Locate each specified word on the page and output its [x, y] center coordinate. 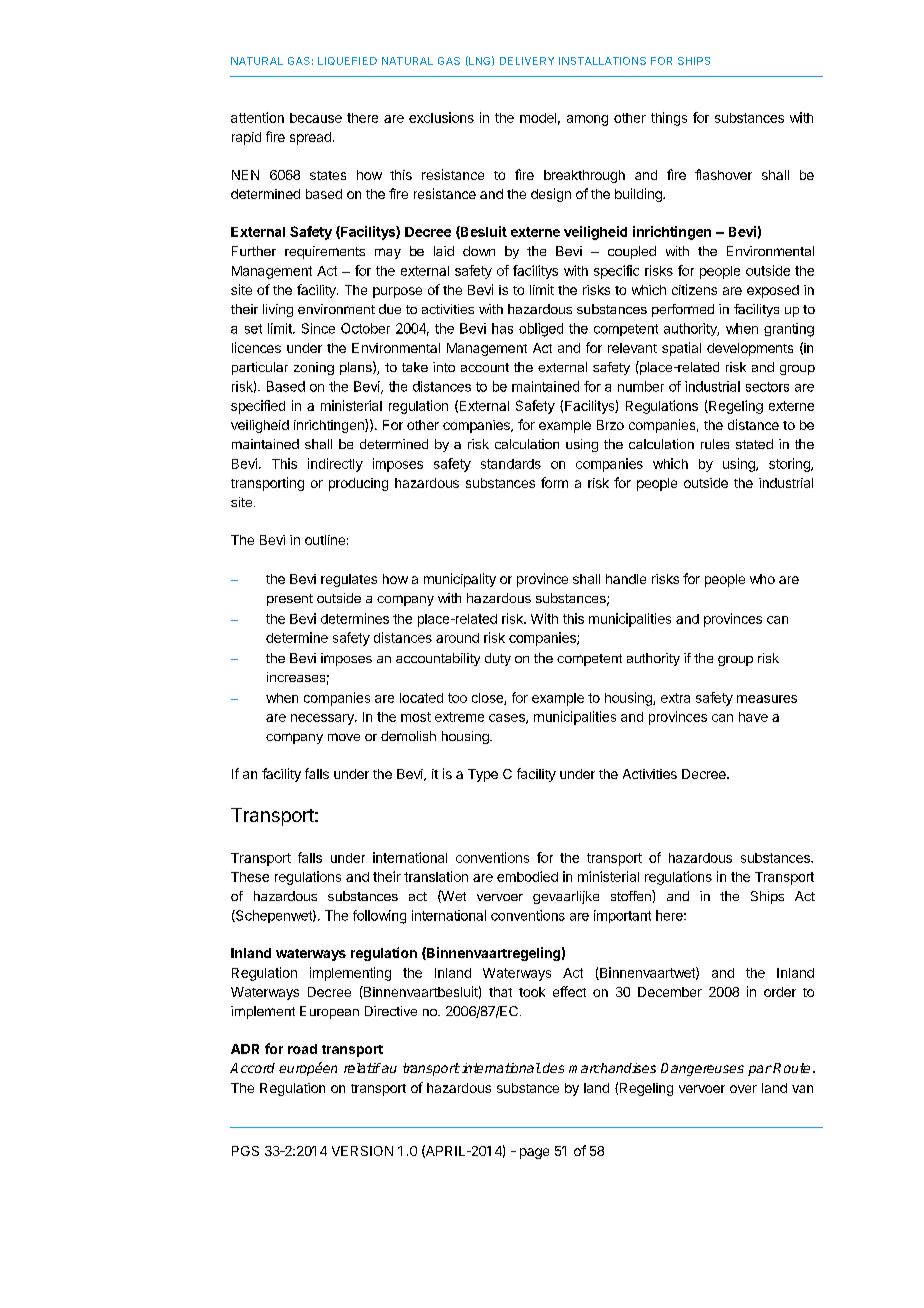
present [290, 600]
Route [791, 1068]
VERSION [362, 1151]
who [762, 579]
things [669, 119]
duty [498, 659]
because [316, 118]
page [534, 1153]
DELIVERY [527, 61]
